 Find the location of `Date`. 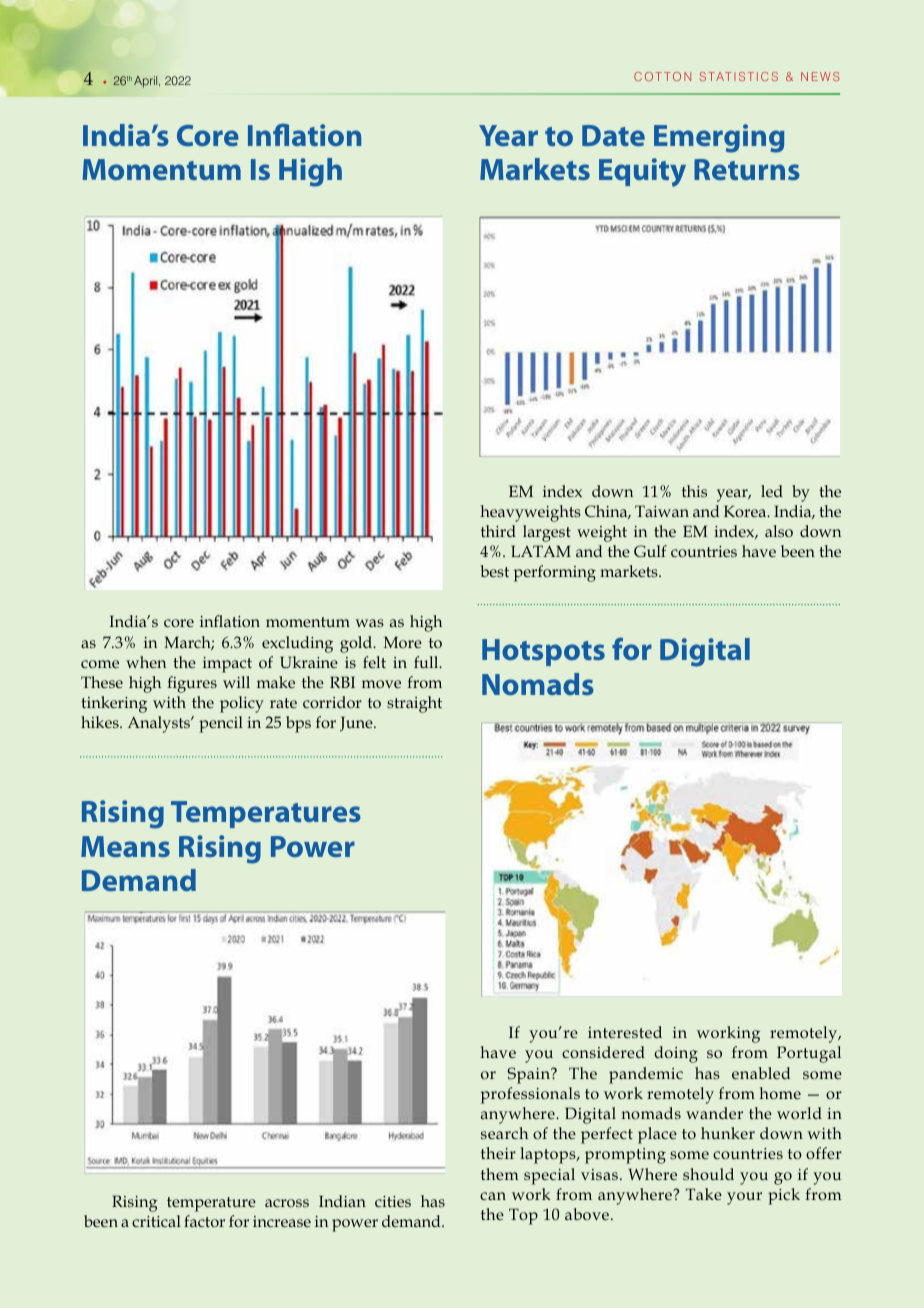

Date is located at coordinates (613, 135).
